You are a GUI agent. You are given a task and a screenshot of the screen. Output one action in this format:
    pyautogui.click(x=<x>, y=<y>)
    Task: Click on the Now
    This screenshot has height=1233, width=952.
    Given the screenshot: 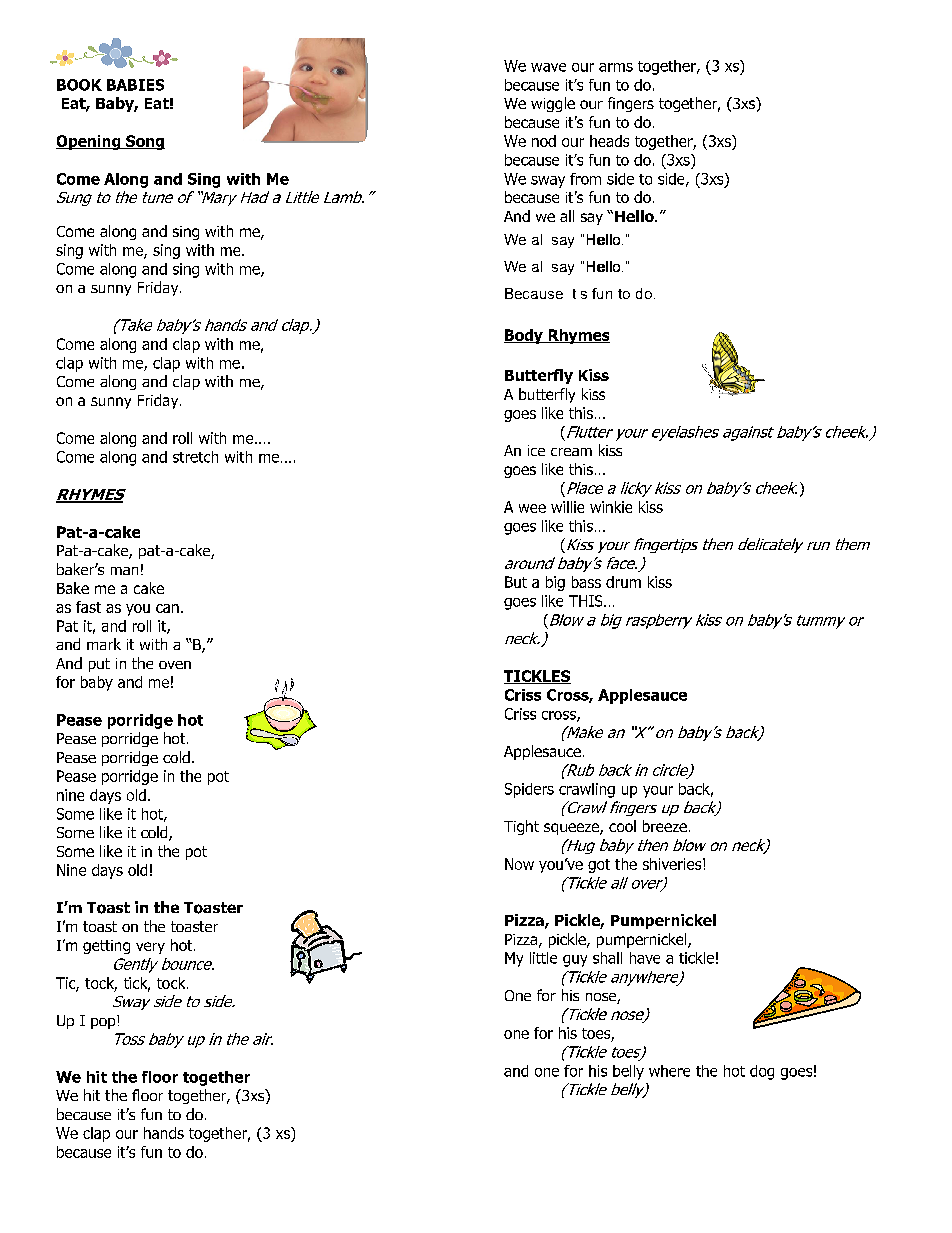 What is the action you would take?
    pyautogui.click(x=519, y=864)
